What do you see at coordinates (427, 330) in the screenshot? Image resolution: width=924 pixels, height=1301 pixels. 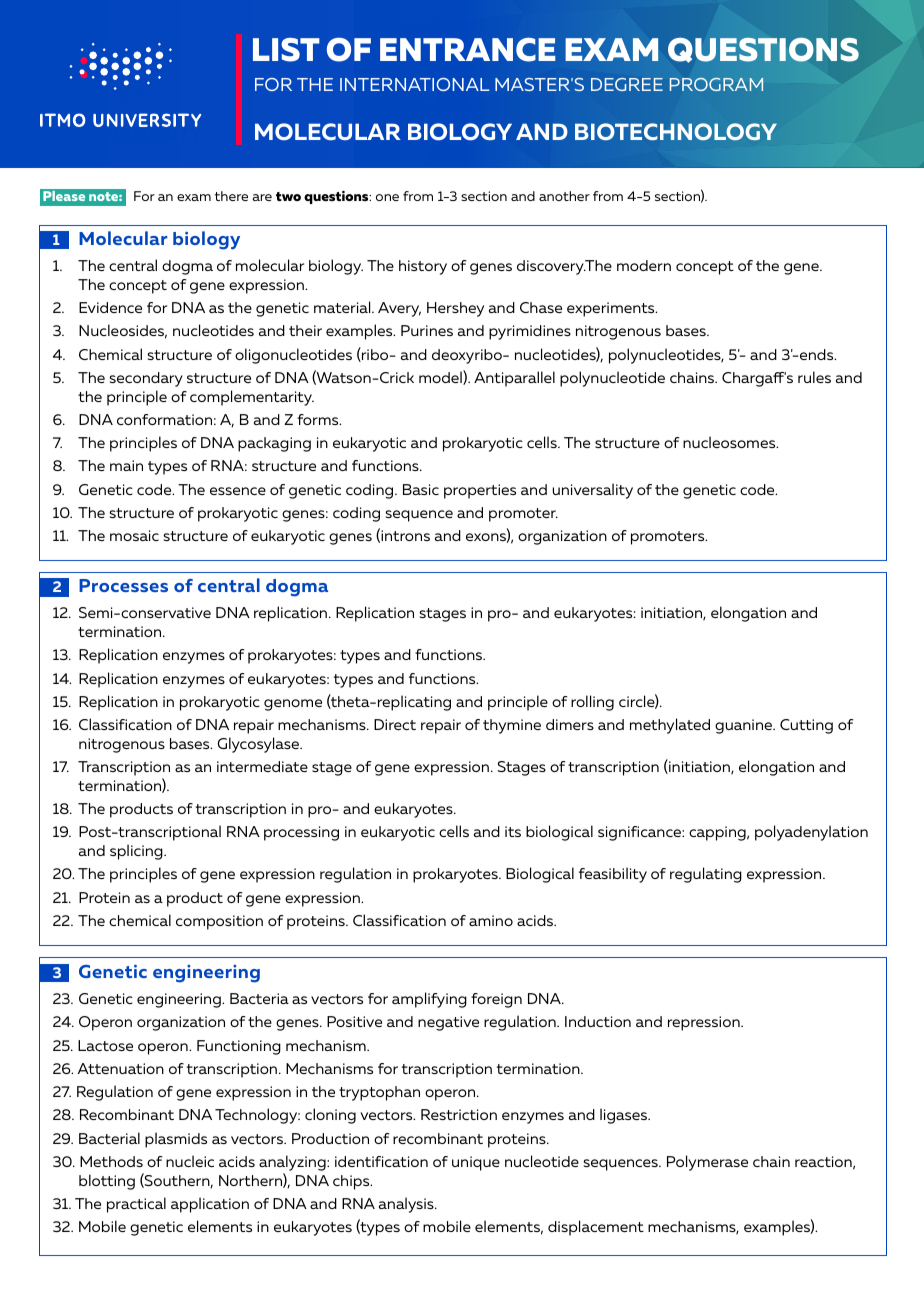 I see `Purines` at bounding box center [427, 330].
